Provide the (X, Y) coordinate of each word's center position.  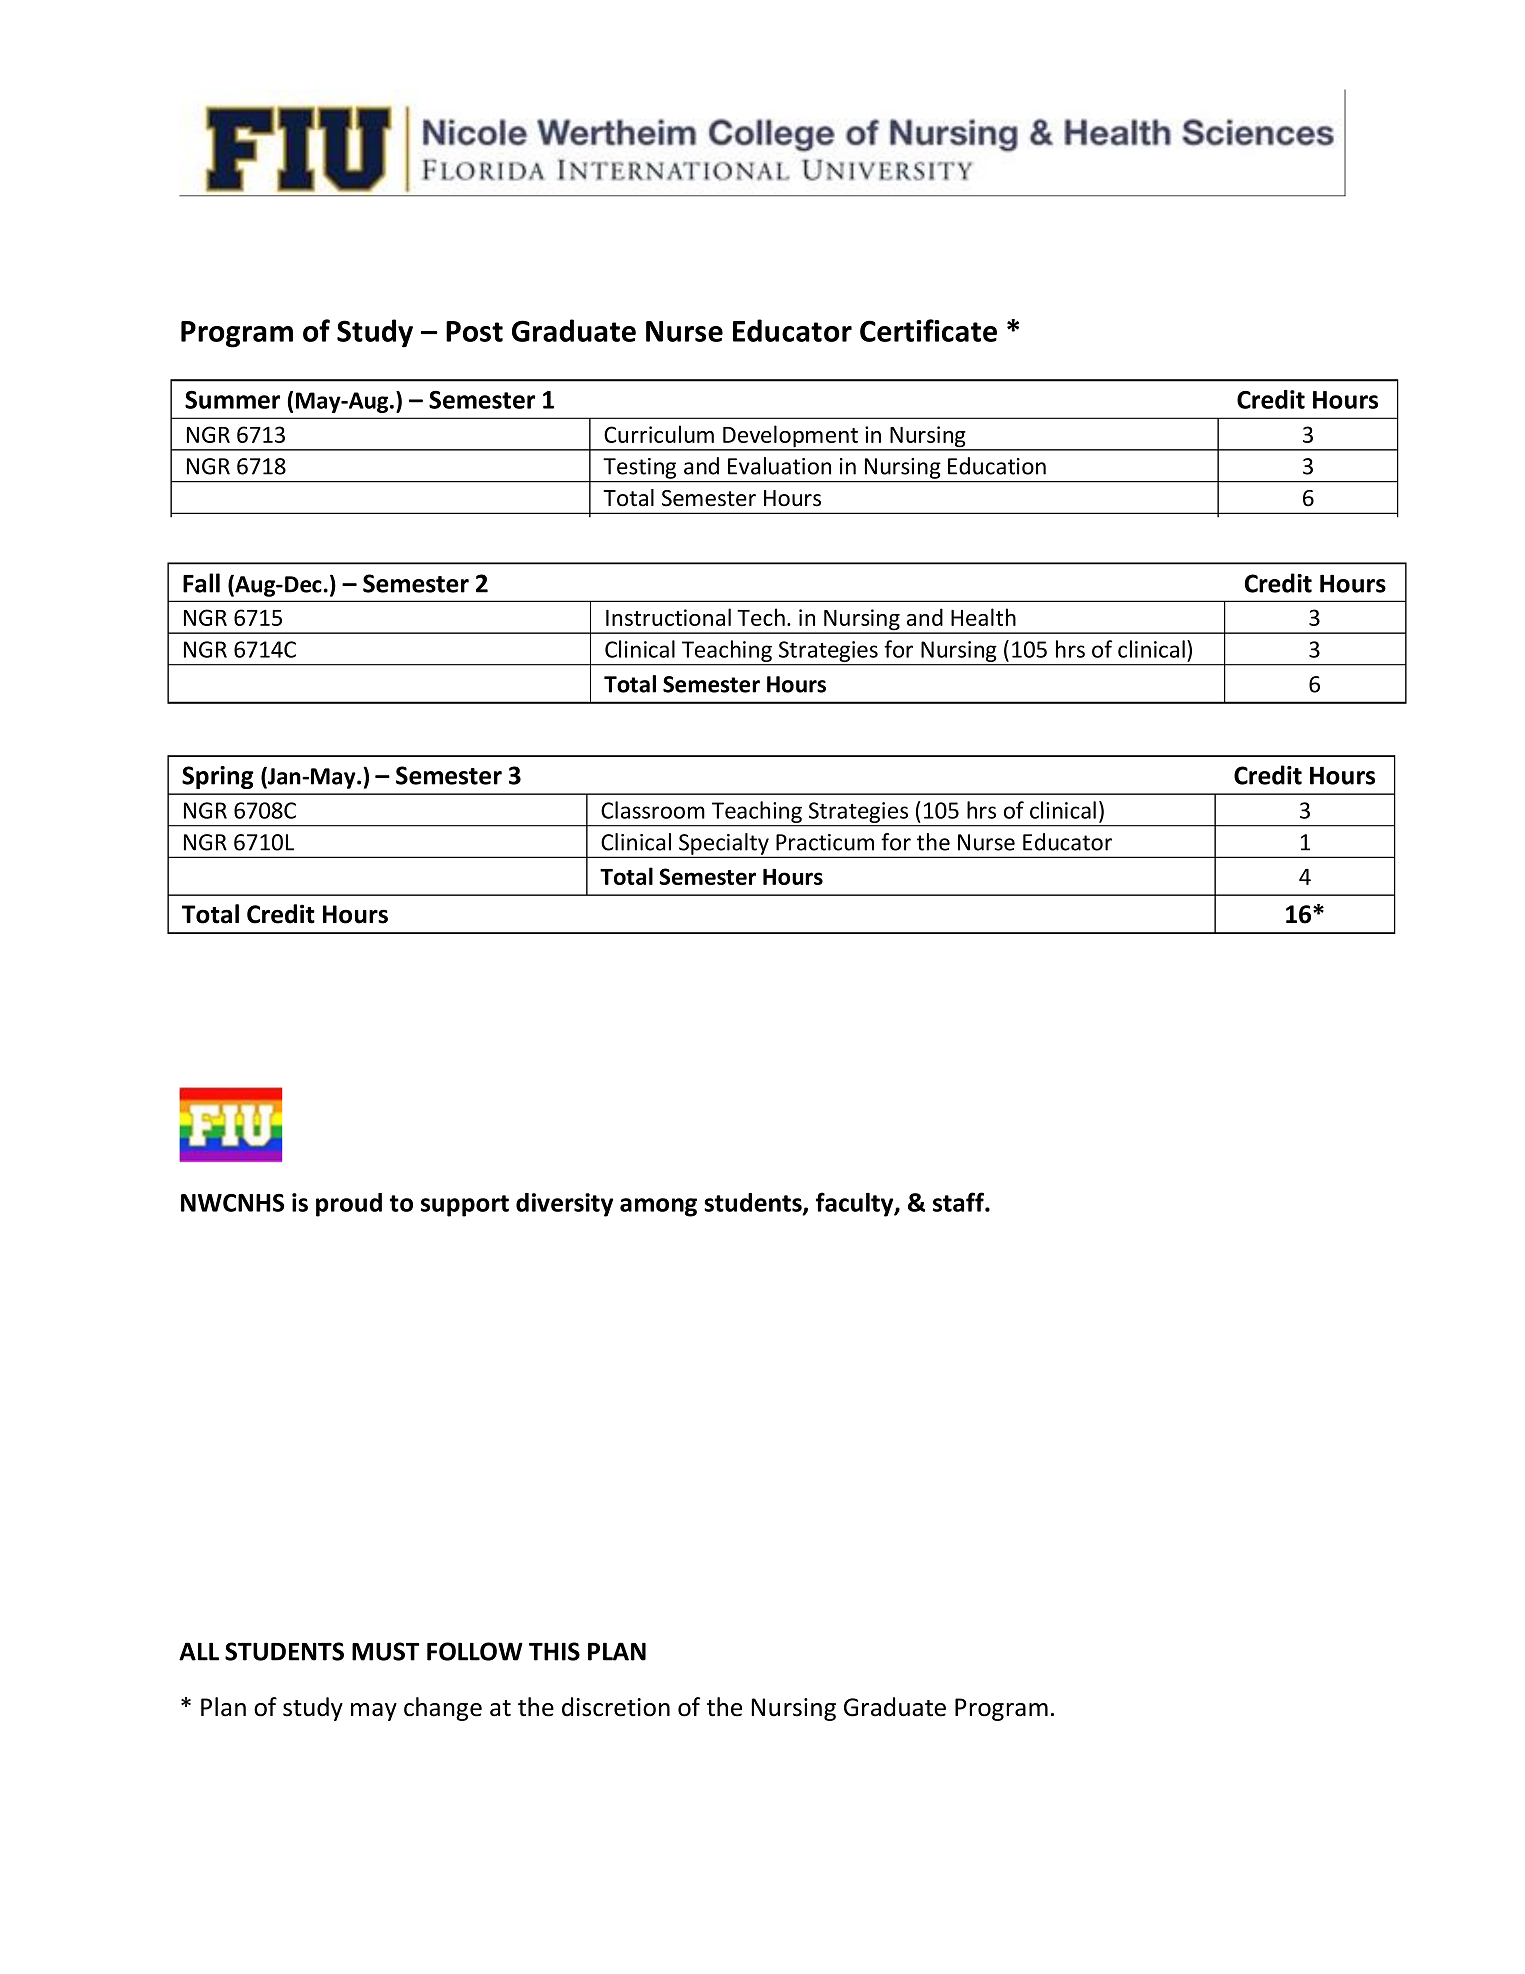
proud (349, 1205)
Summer (232, 400)
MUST (386, 1651)
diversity (564, 1205)
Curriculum (659, 434)
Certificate (928, 330)
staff (959, 1202)
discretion (616, 1707)
